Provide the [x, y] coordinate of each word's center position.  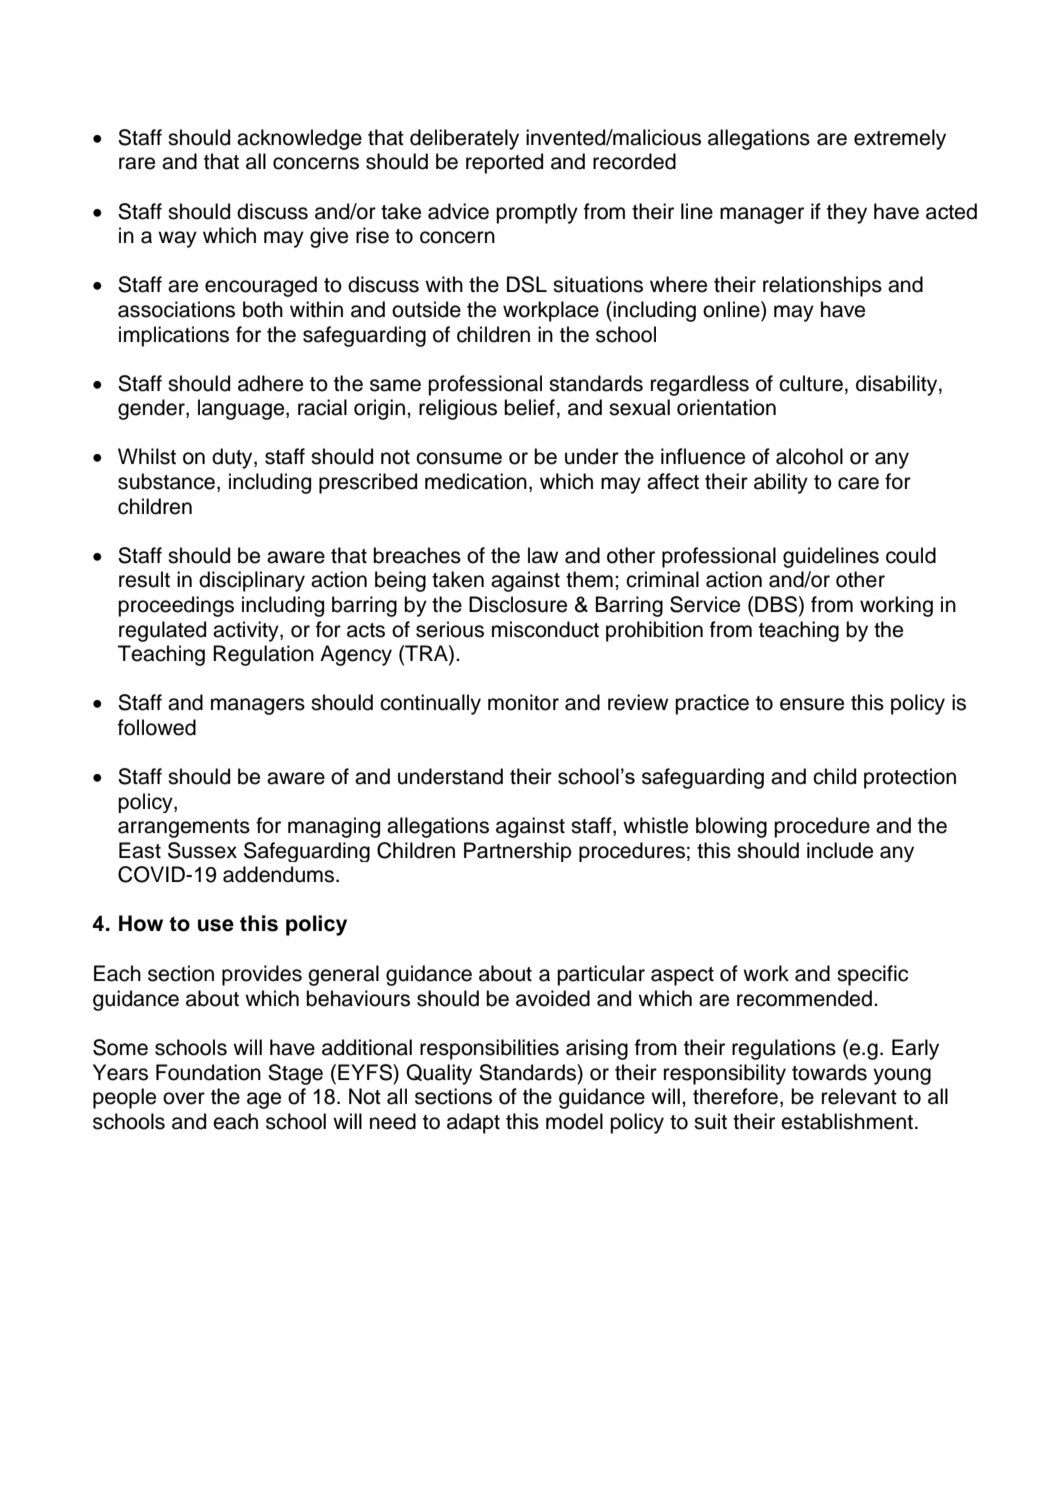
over [184, 1098]
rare [137, 163]
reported [504, 163]
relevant [859, 1096]
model [574, 1121]
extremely [900, 139]
